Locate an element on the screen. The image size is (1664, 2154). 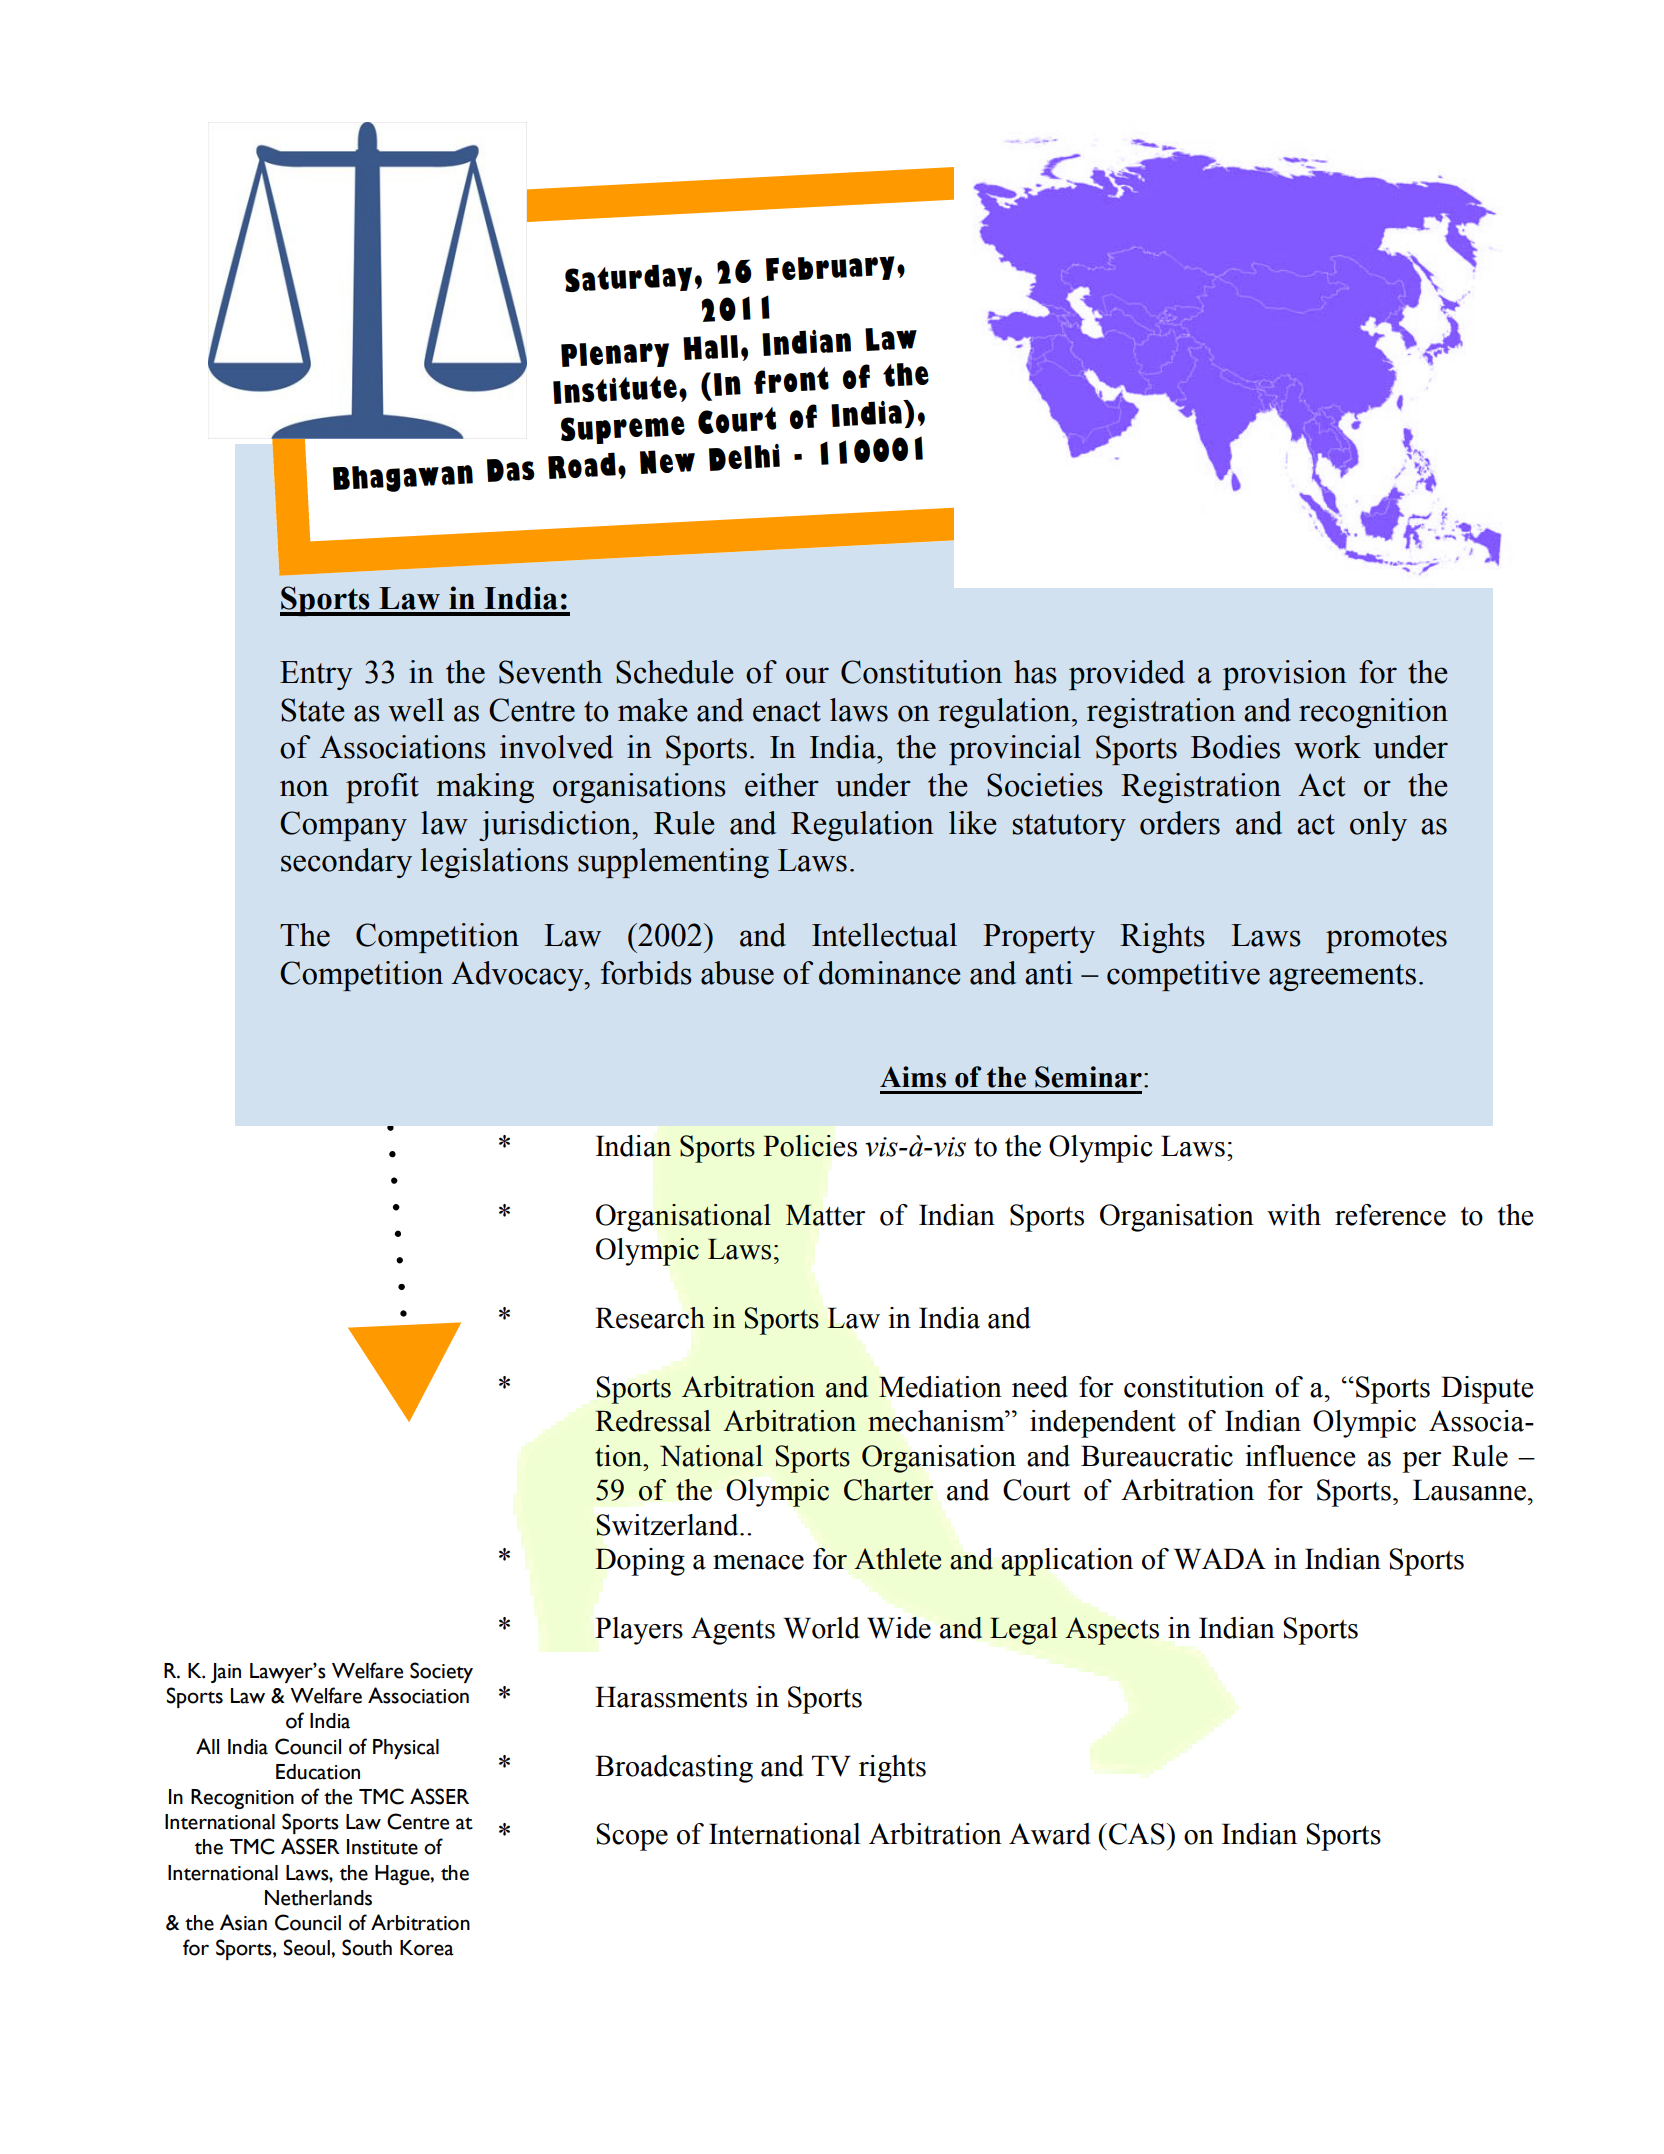
work is located at coordinates (1327, 747).
